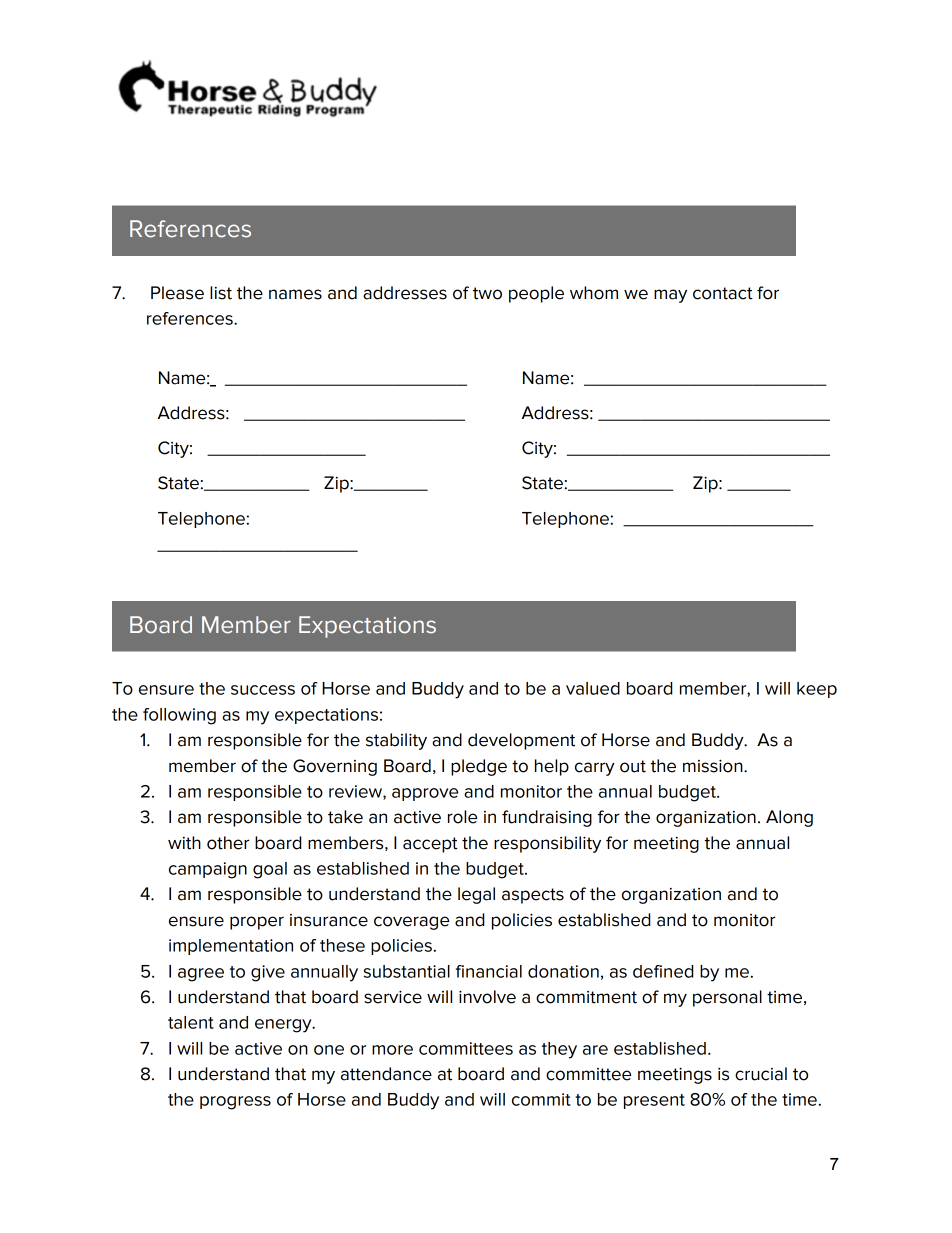  What do you see at coordinates (487, 293) in the screenshot?
I see `two` at bounding box center [487, 293].
